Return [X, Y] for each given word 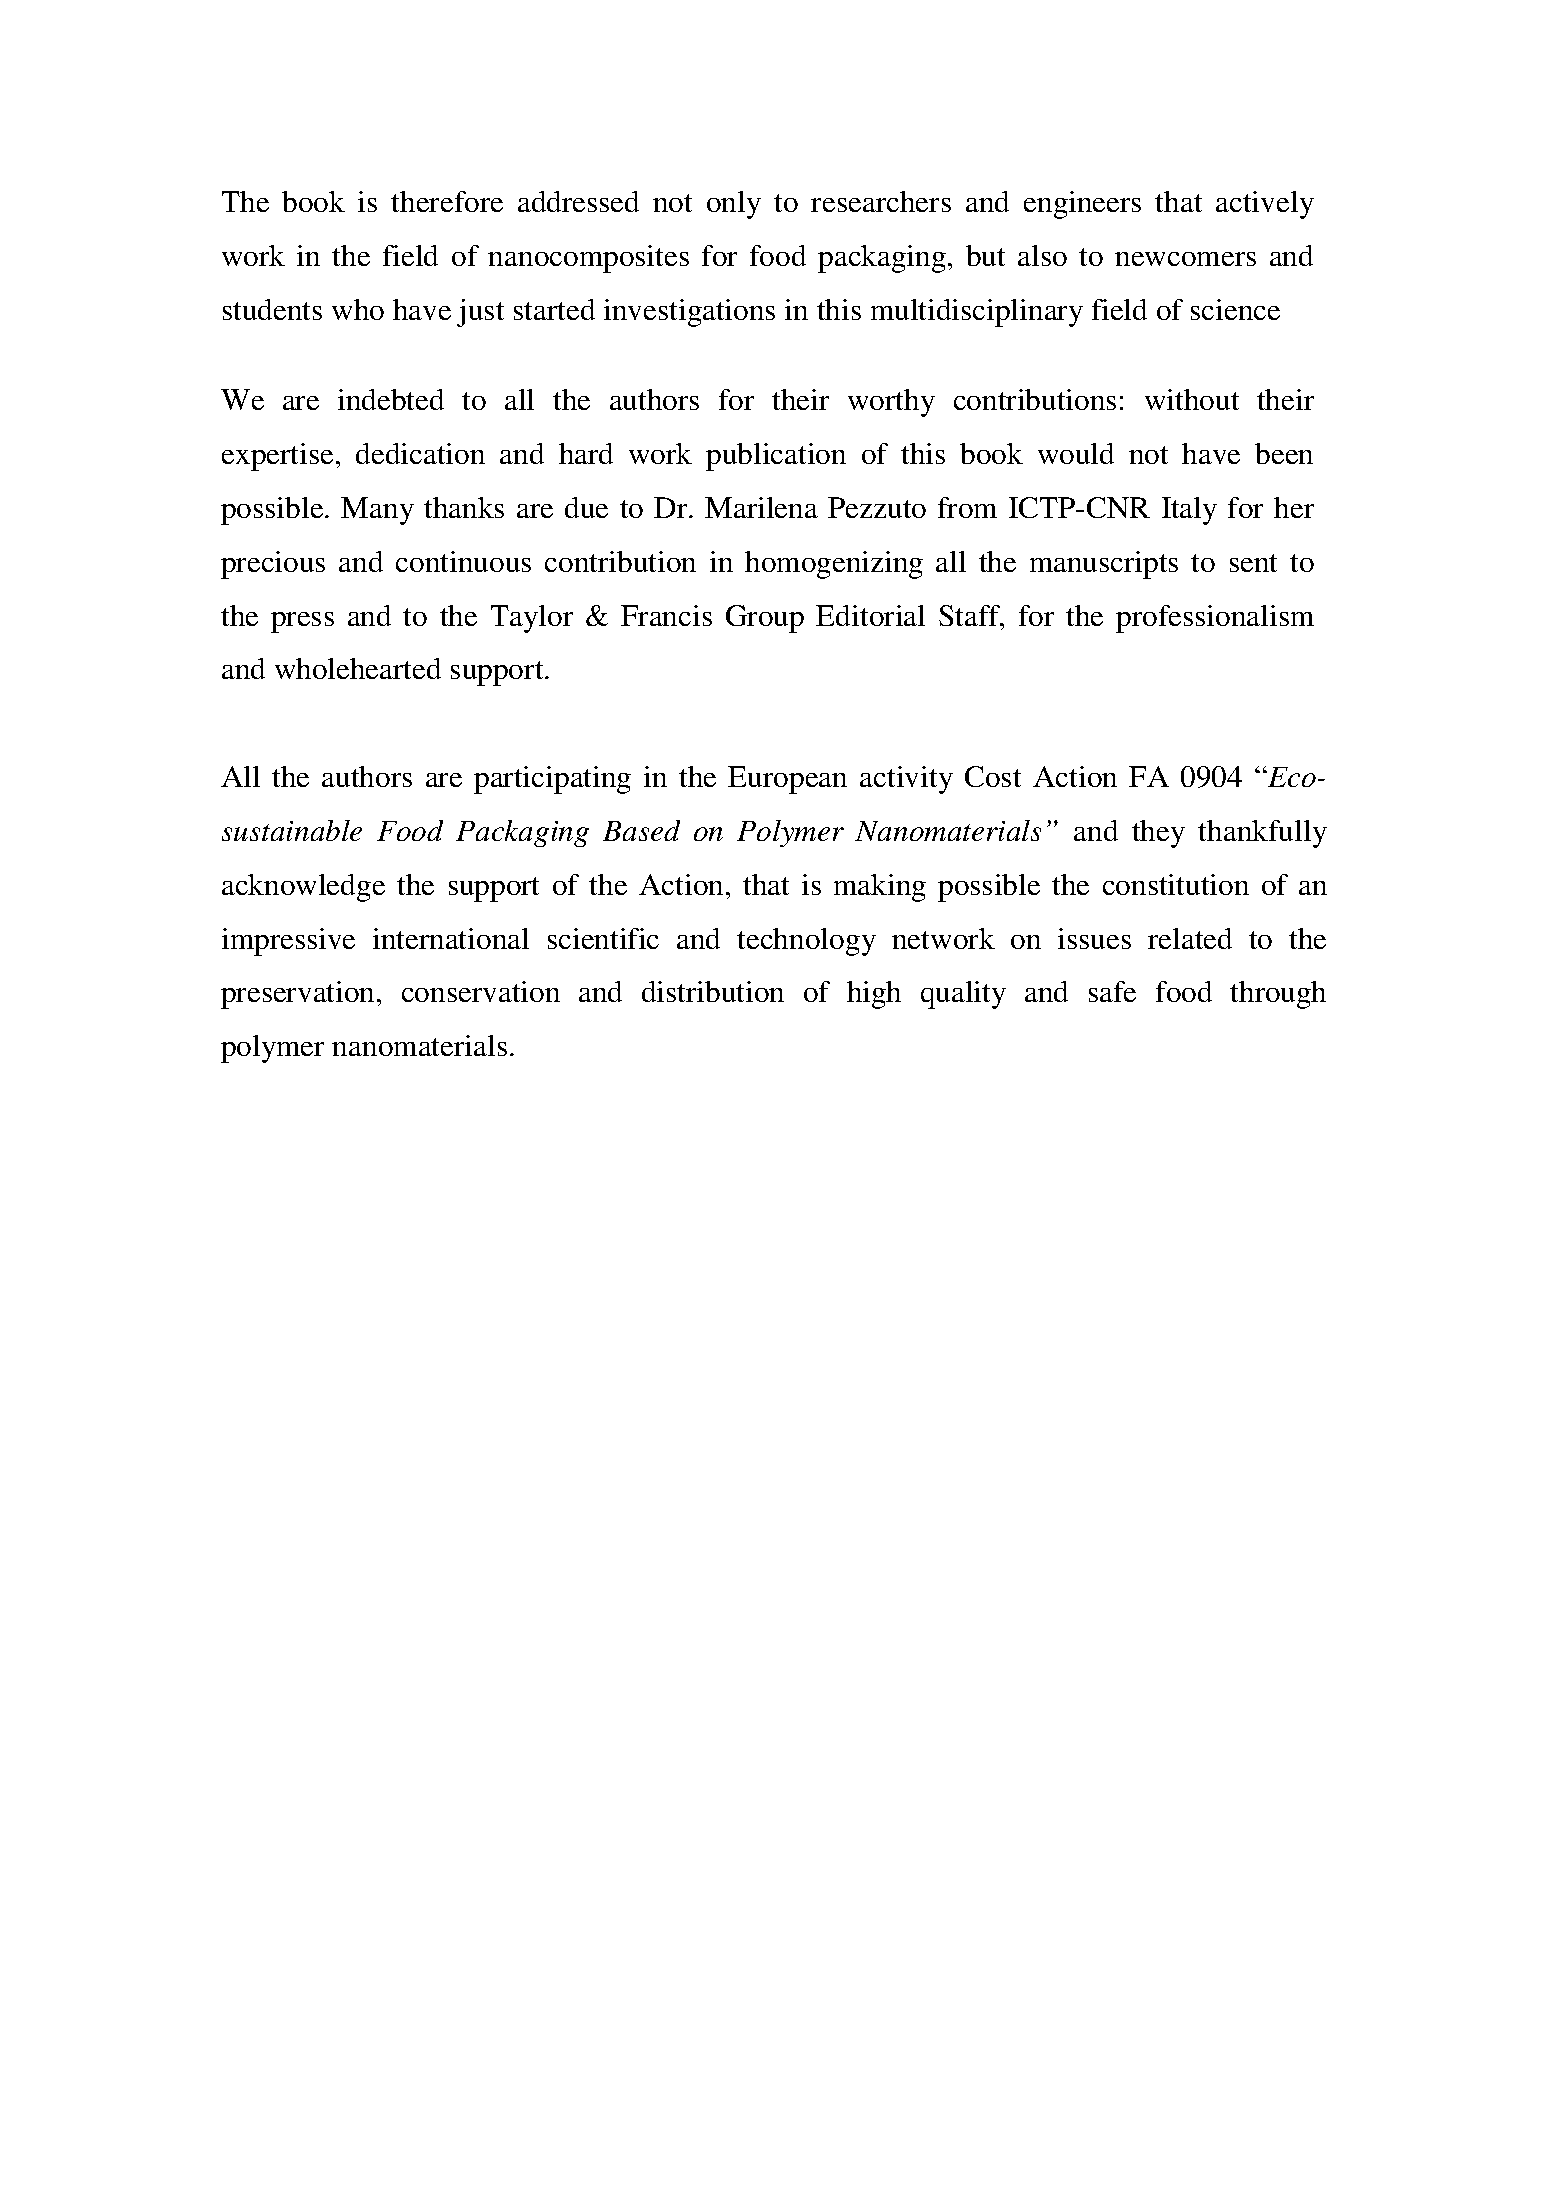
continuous [463, 561]
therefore [447, 201]
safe [1112, 991]
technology [806, 942]
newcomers [1185, 259]
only [734, 205]
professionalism [1215, 619]
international [451, 938]
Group [765, 619]
